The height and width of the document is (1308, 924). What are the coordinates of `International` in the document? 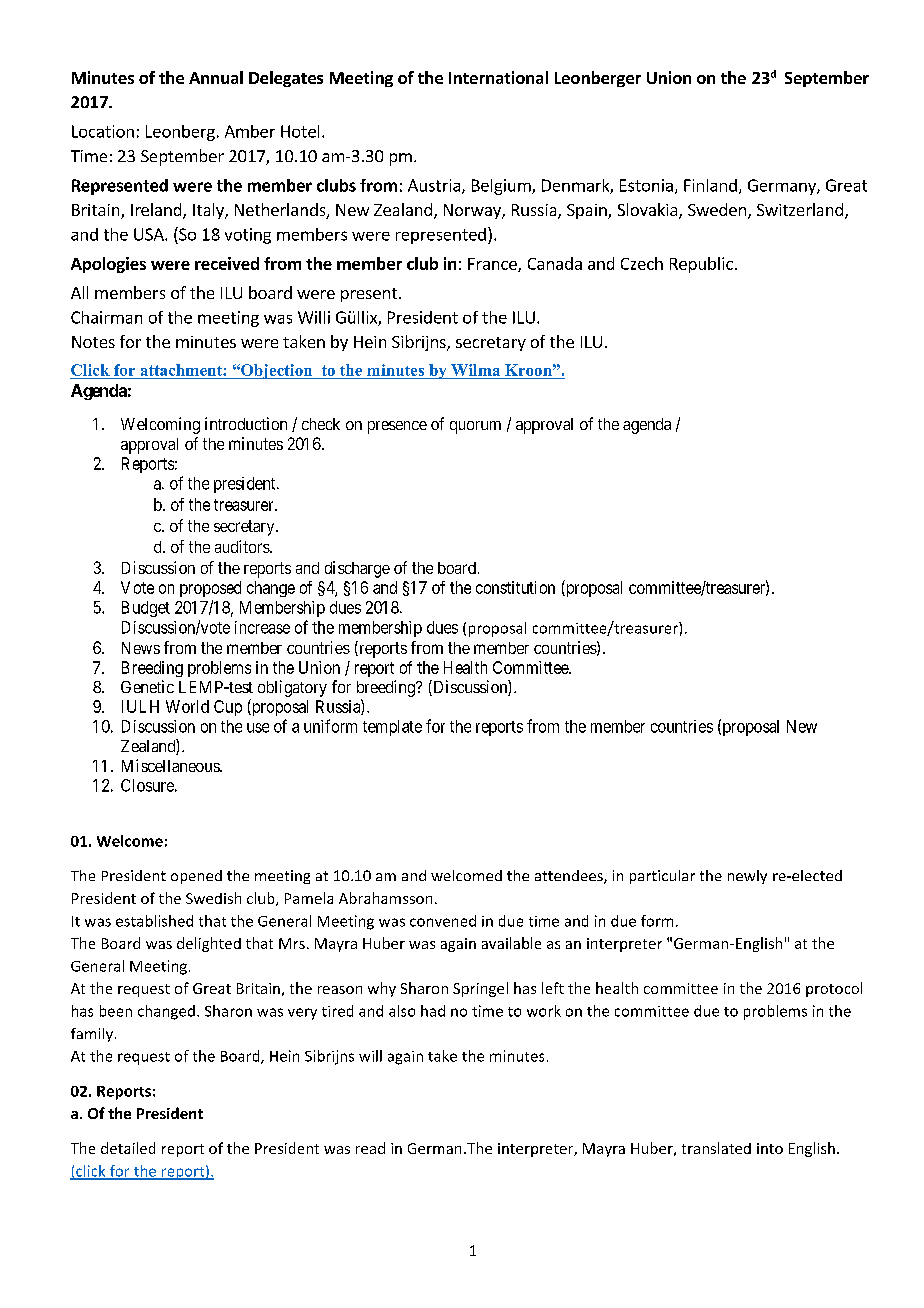 It's located at (498, 77).
